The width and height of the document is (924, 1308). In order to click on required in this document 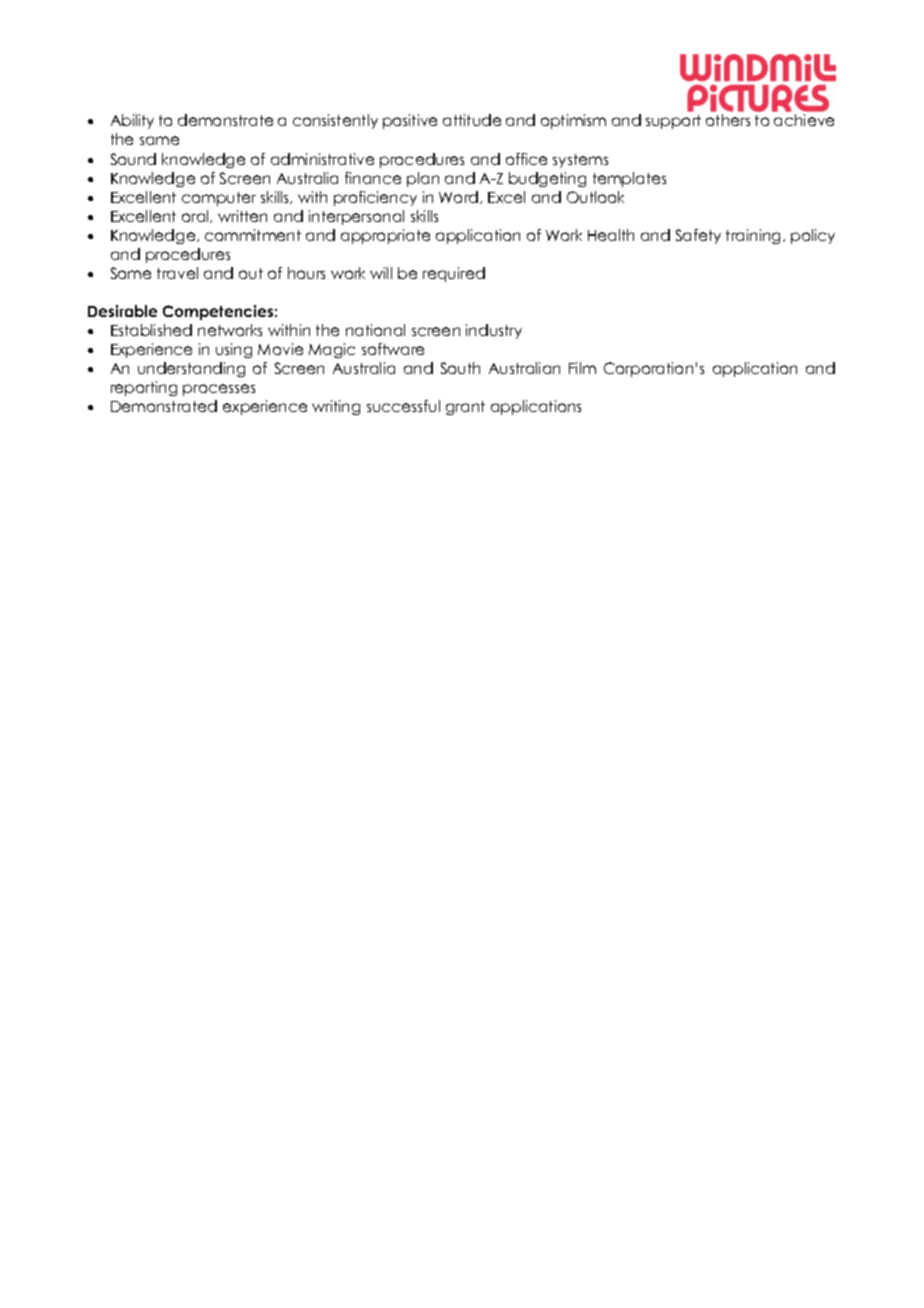, I will do `click(454, 274)`.
